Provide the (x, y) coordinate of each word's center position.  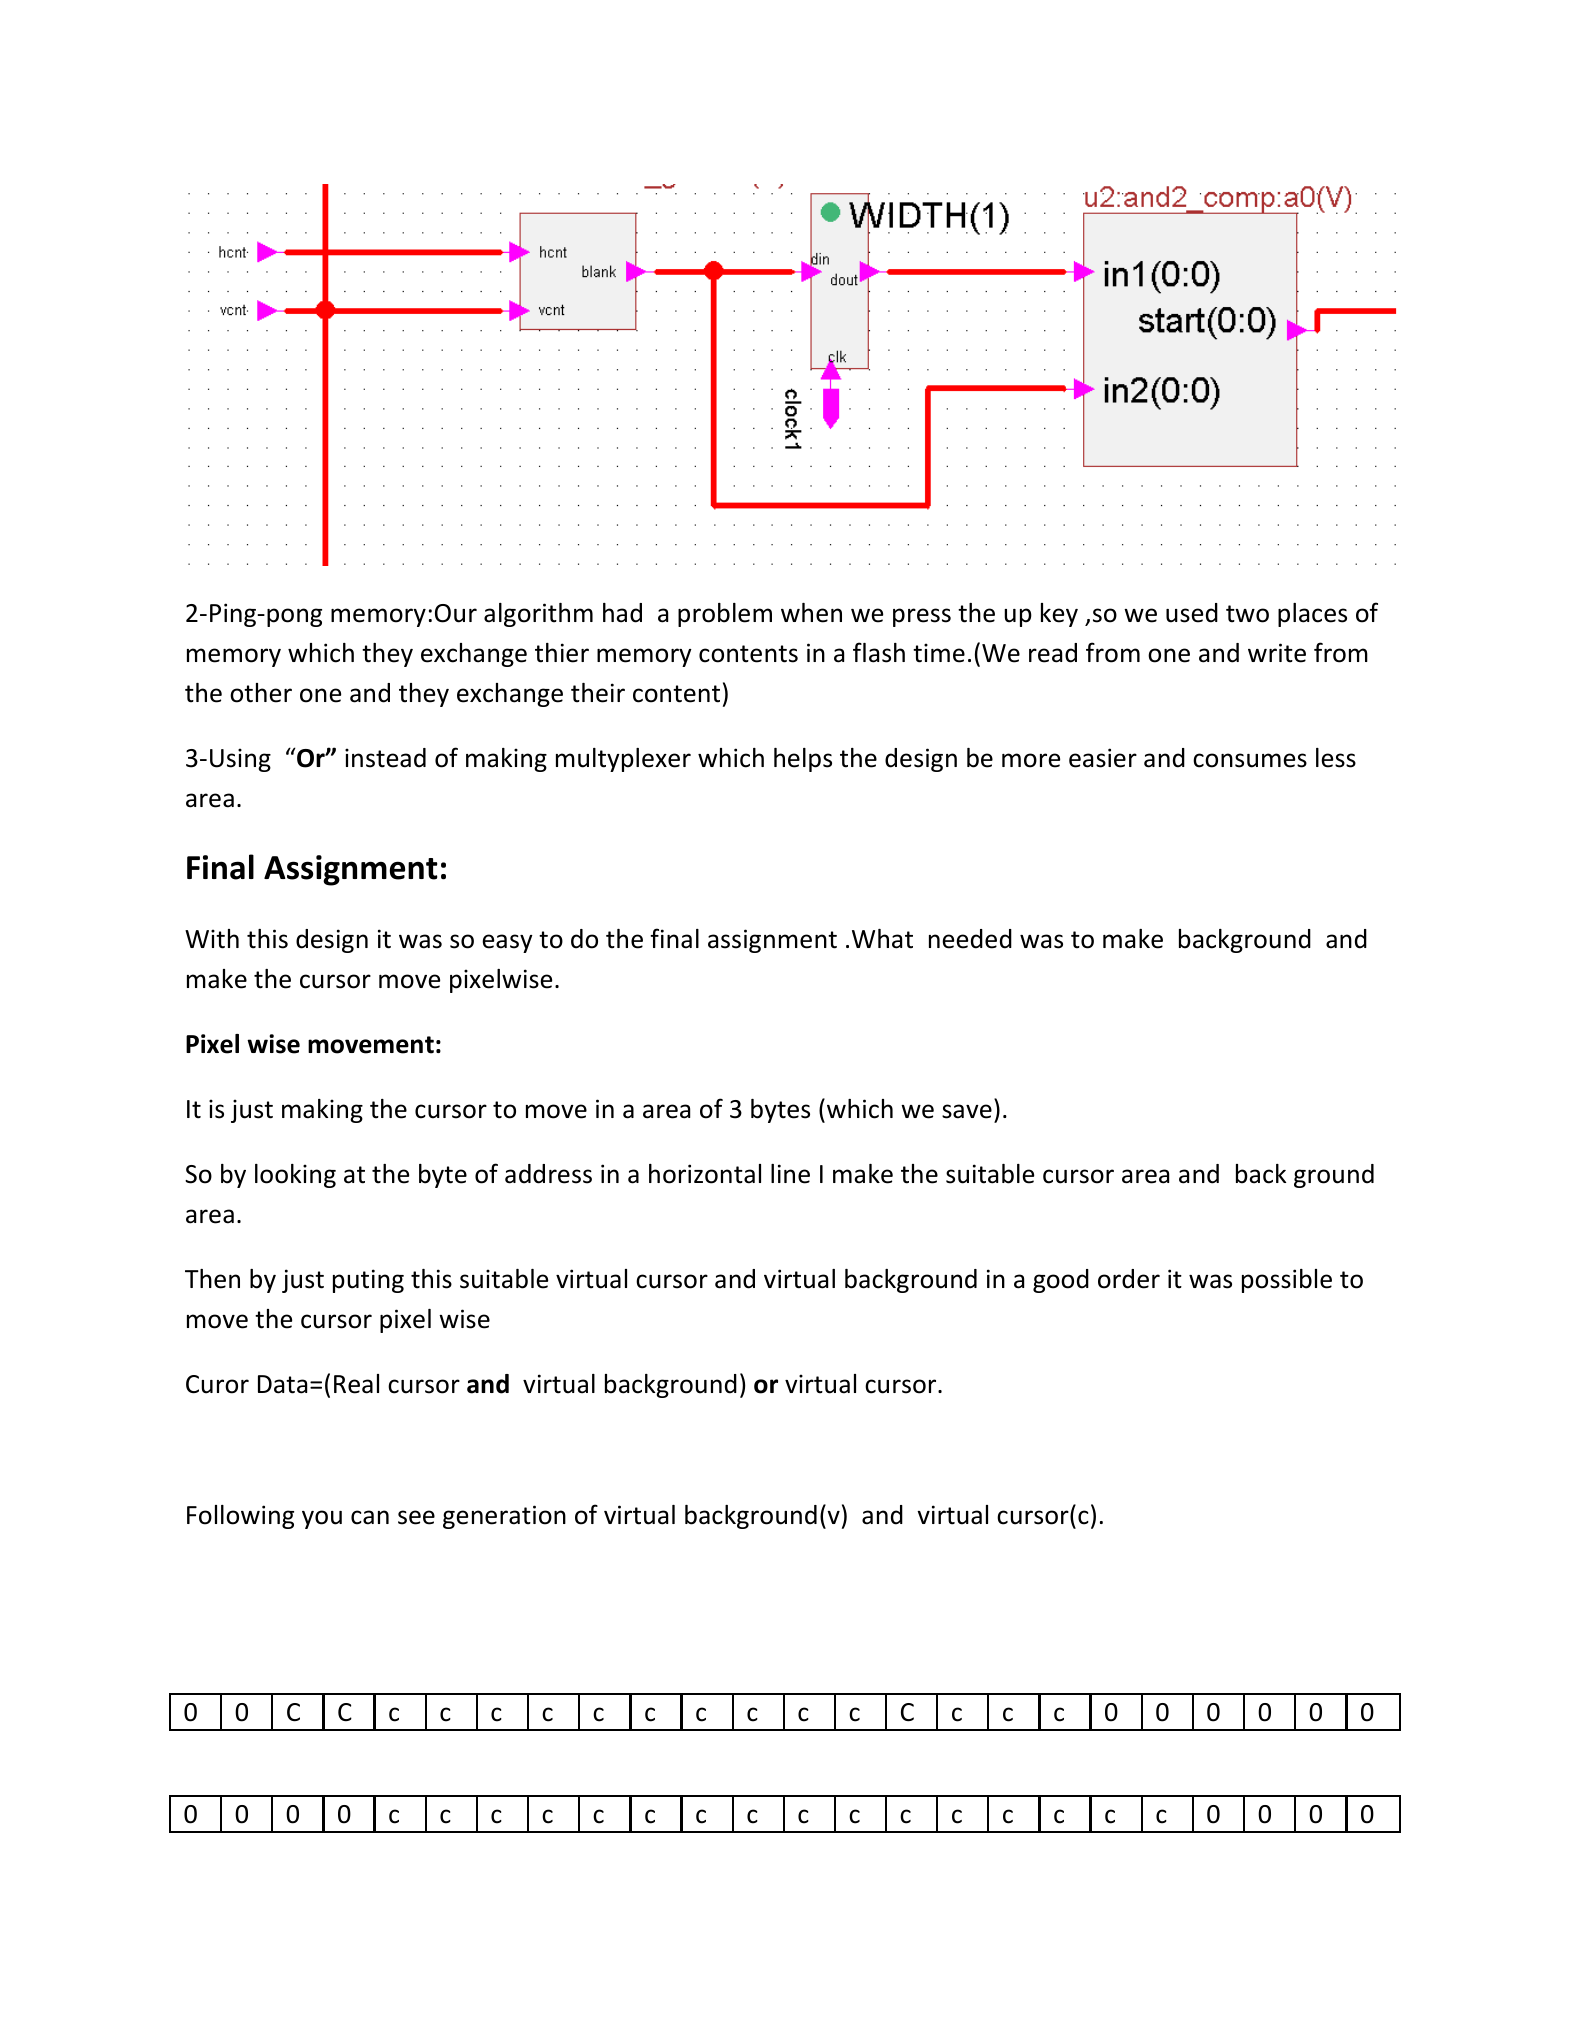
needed (970, 939)
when (811, 613)
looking (295, 1176)
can (370, 1517)
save (967, 1111)
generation (504, 1517)
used (1192, 613)
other (261, 693)
